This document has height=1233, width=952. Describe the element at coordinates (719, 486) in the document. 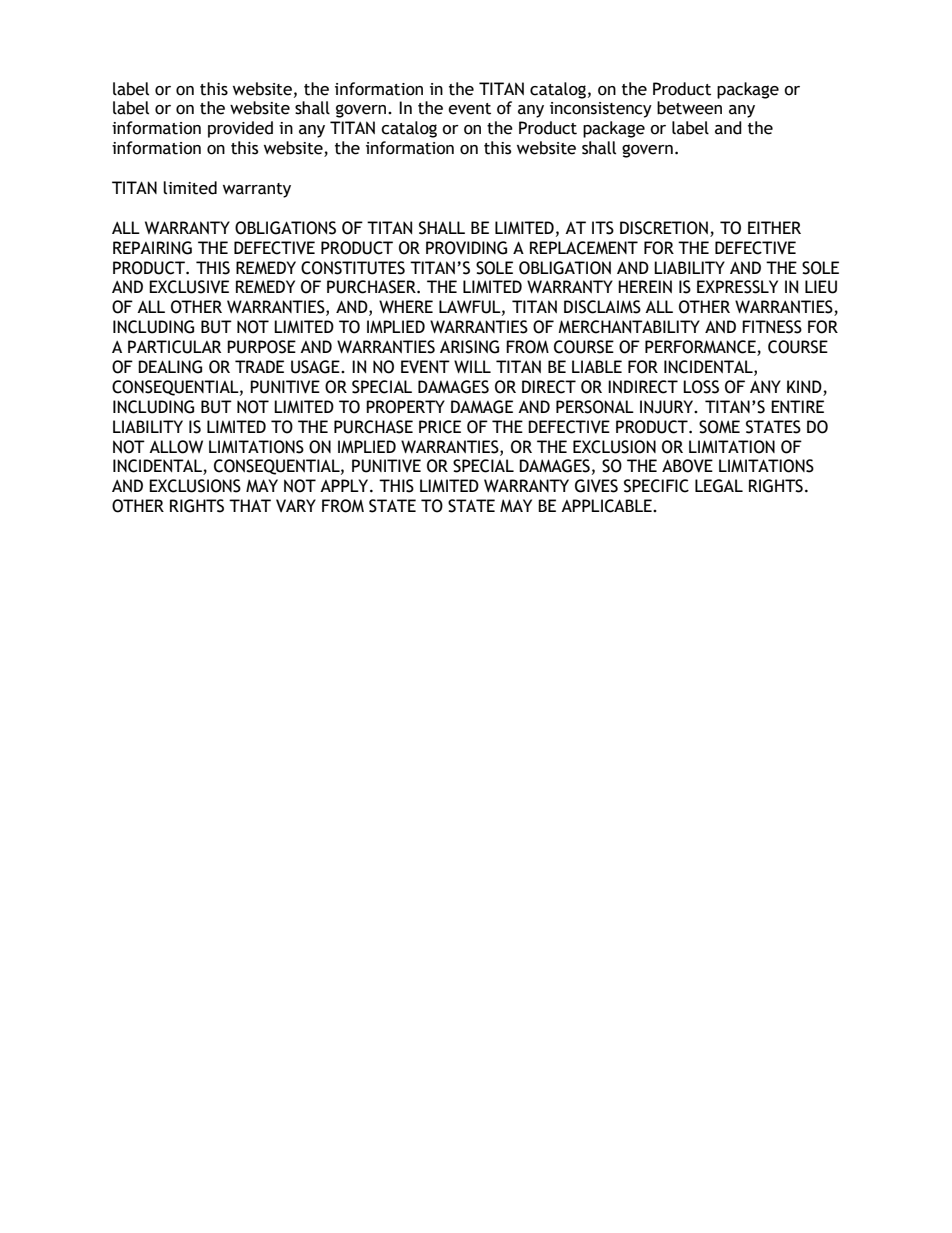

I see `LEGAL` at that location.
